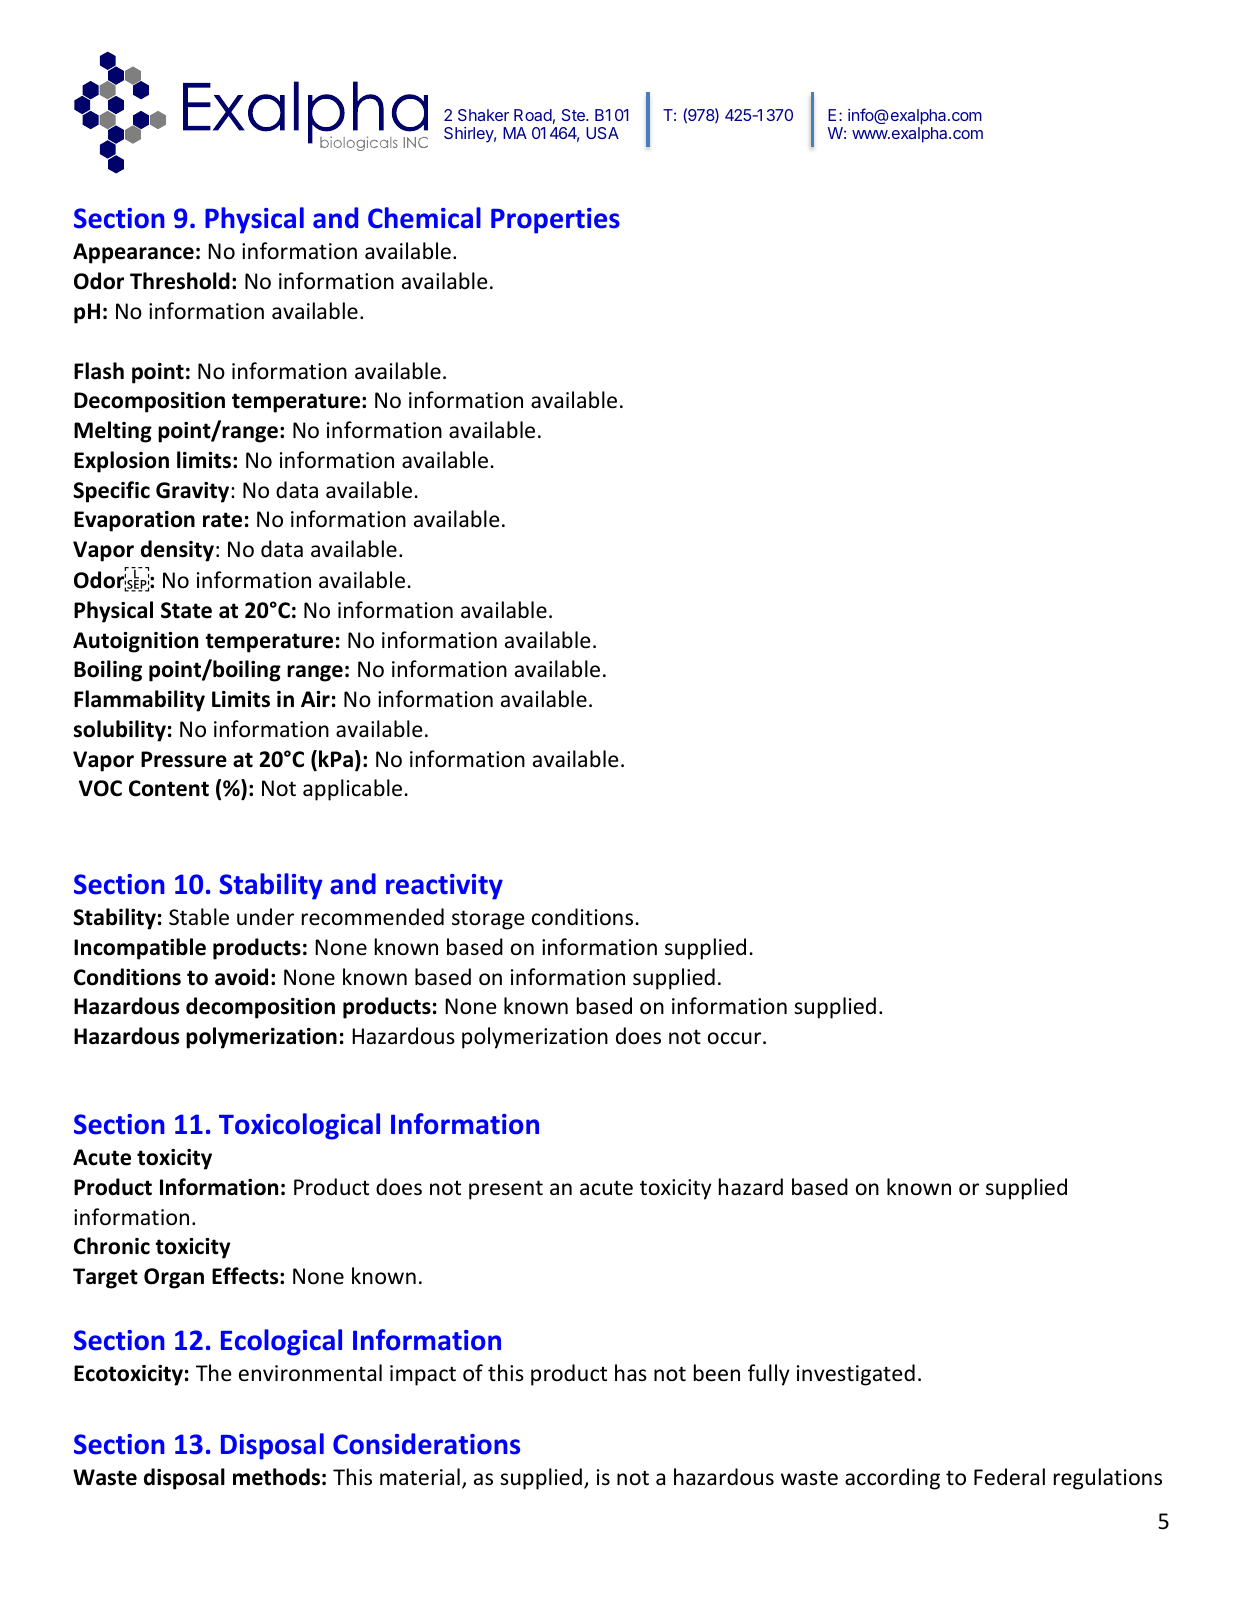 This screenshot has height=1609, width=1243. I want to click on The, so click(214, 1373).
